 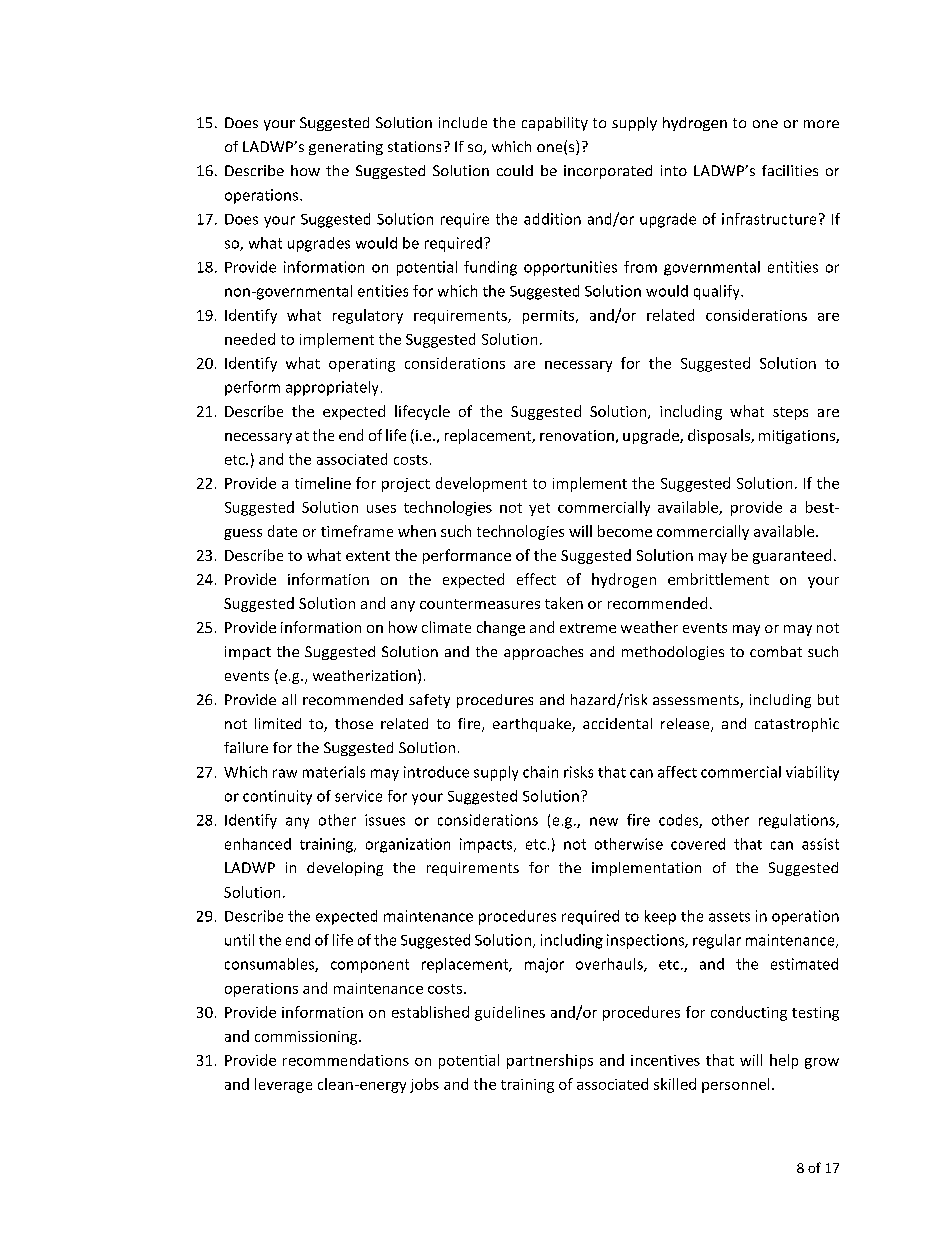 I want to click on could, so click(x=515, y=170).
